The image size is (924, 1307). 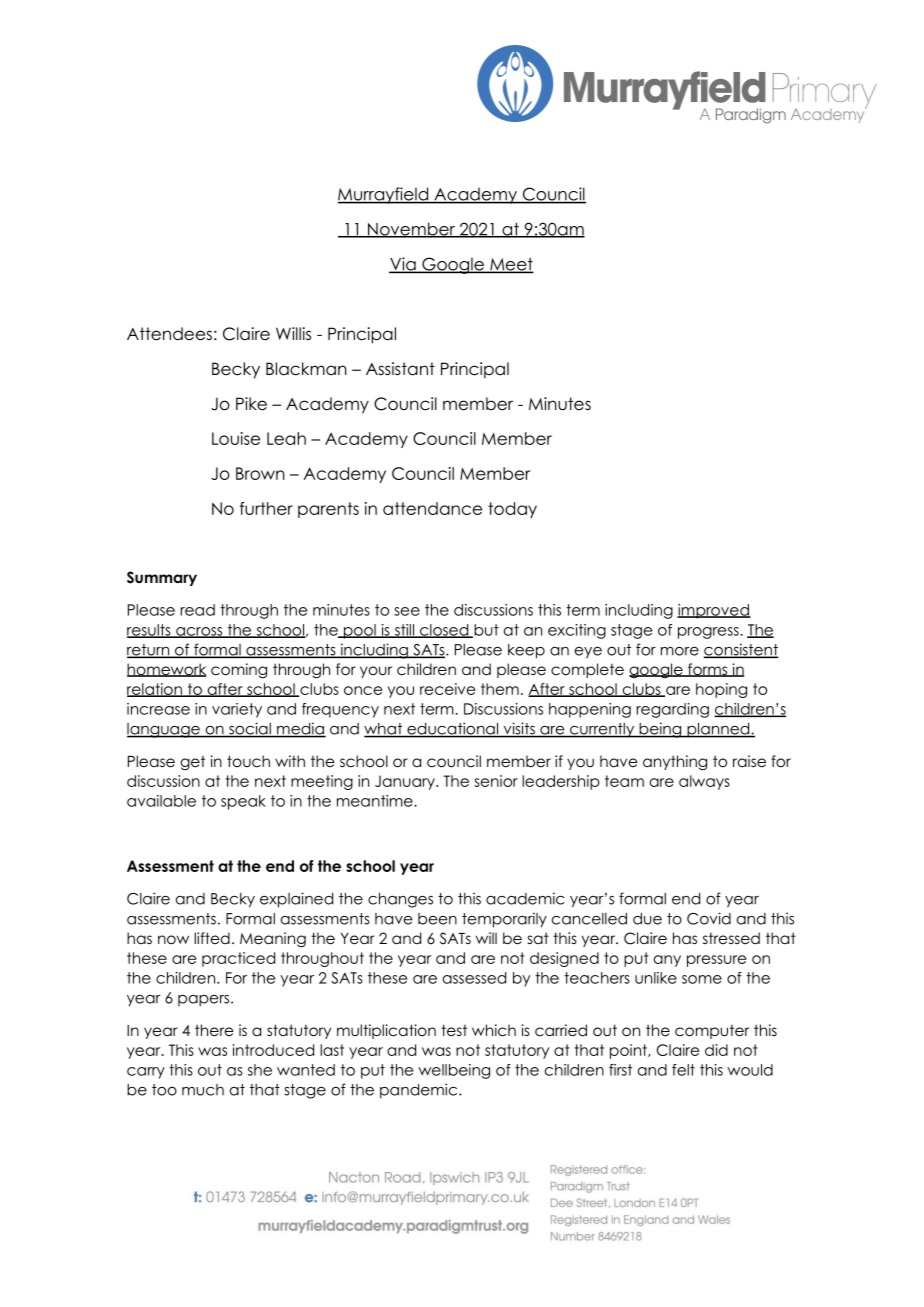 I want to click on Louise, so click(x=236, y=438).
